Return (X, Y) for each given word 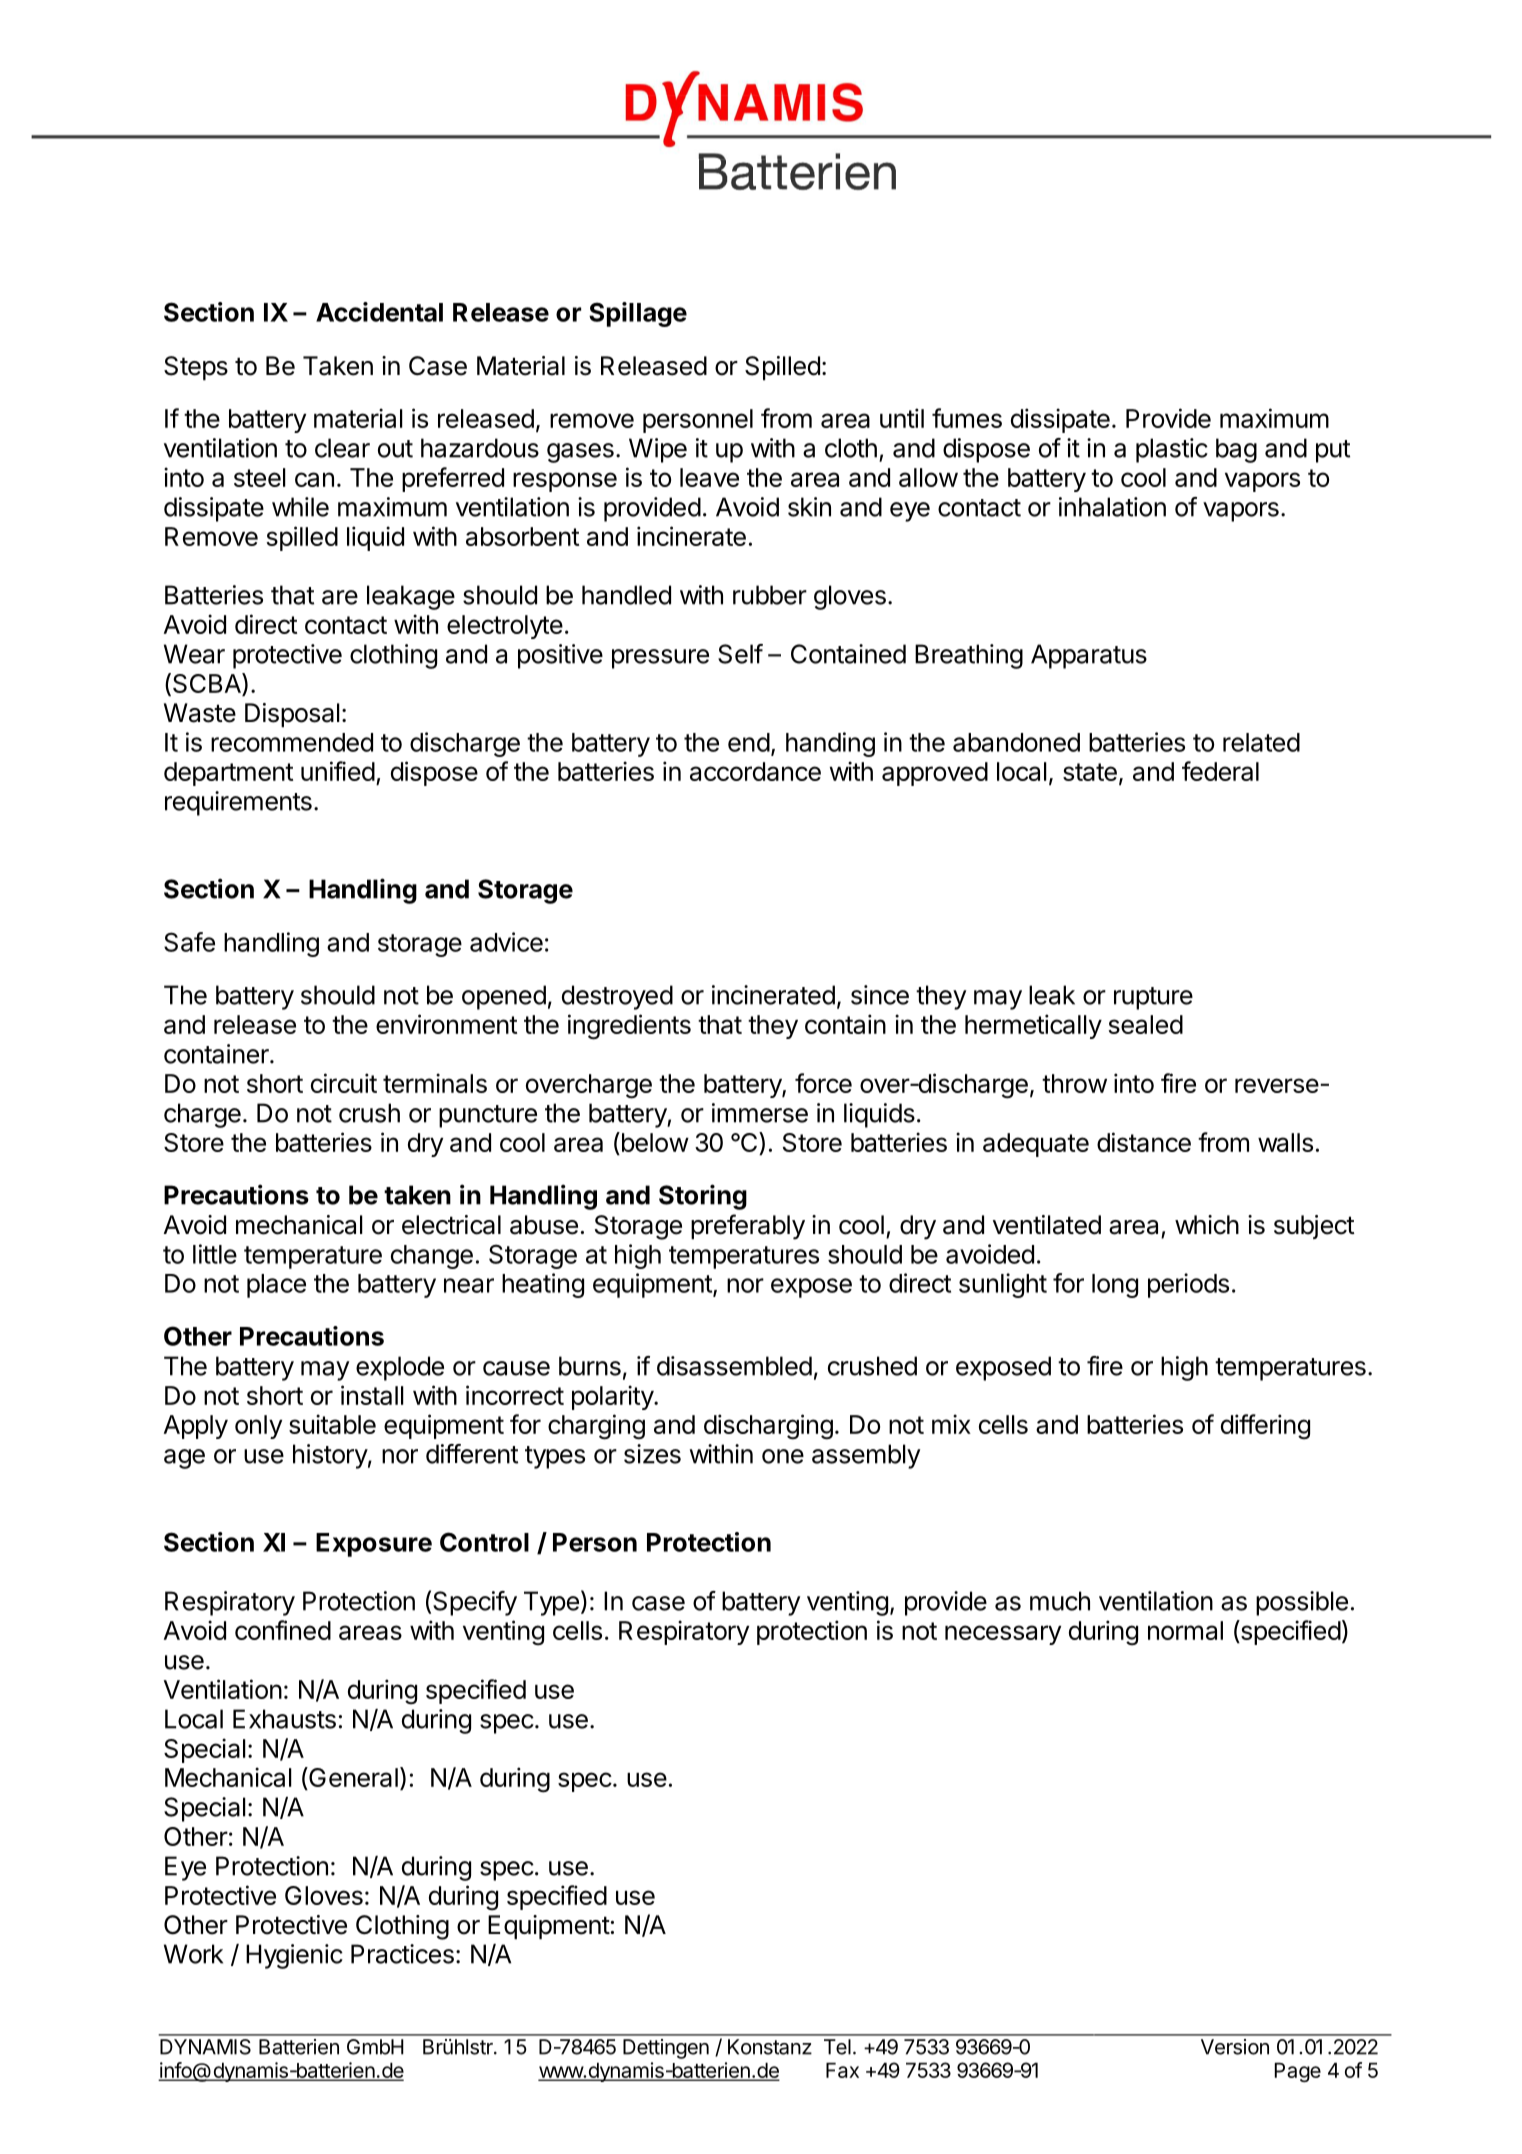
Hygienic (294, 1956)
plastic (1172, 450)
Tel (837, 2047)
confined (283, 1630)
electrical (451, 1225)
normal (1185, 1630)
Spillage (638, 314)
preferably (748, 1227)
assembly (866, 1456)
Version (1235, 2047)
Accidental (379, 312)
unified (338, 771)
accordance (755, 771)
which (1207, 1225)
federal (1220, 771)
